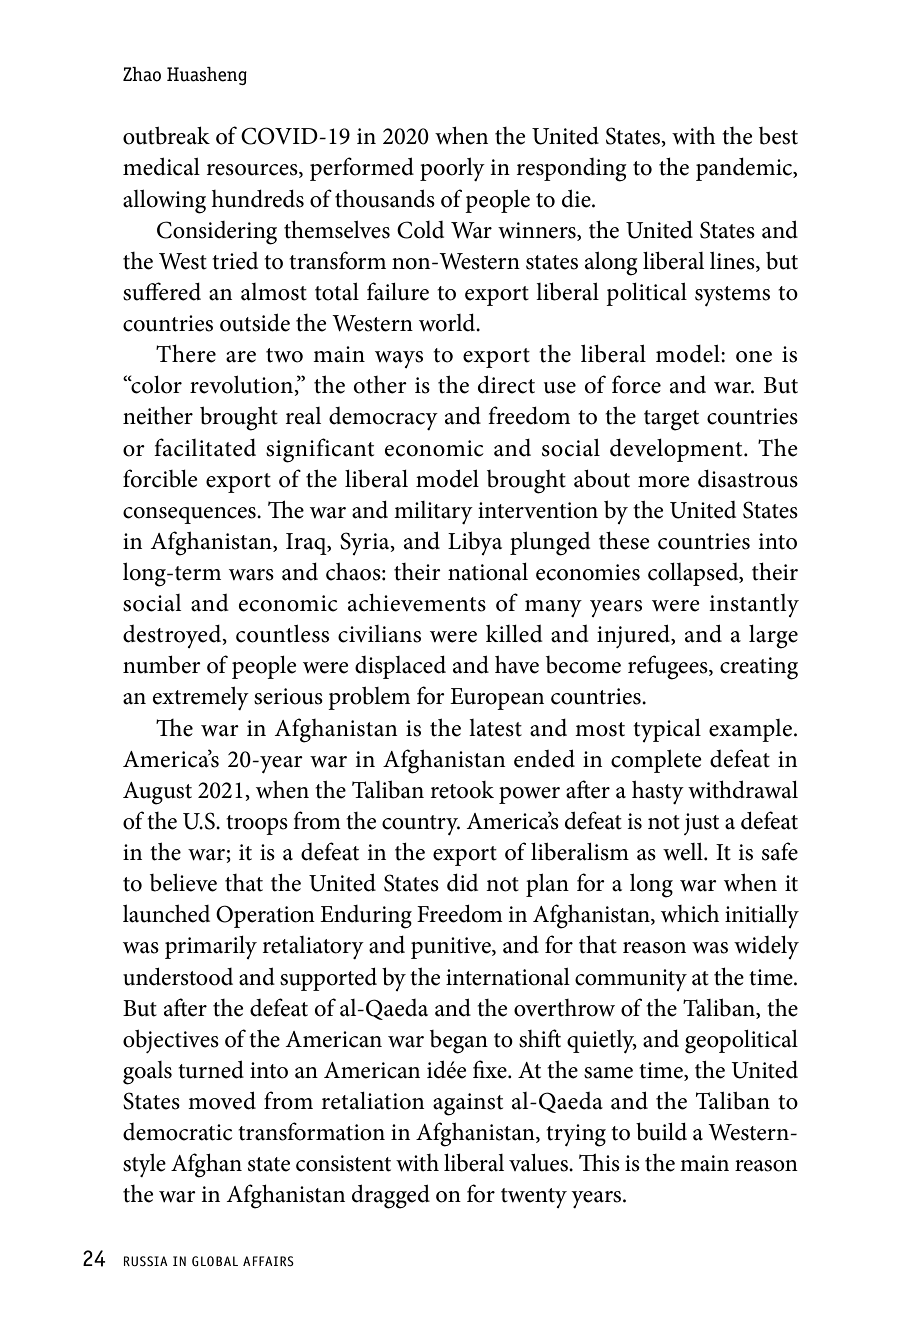 This page has width=921, height=1340. What do you see at coordinates (166, 135) in the page?
I see `outbreak` at bounding box center [166, 135].
